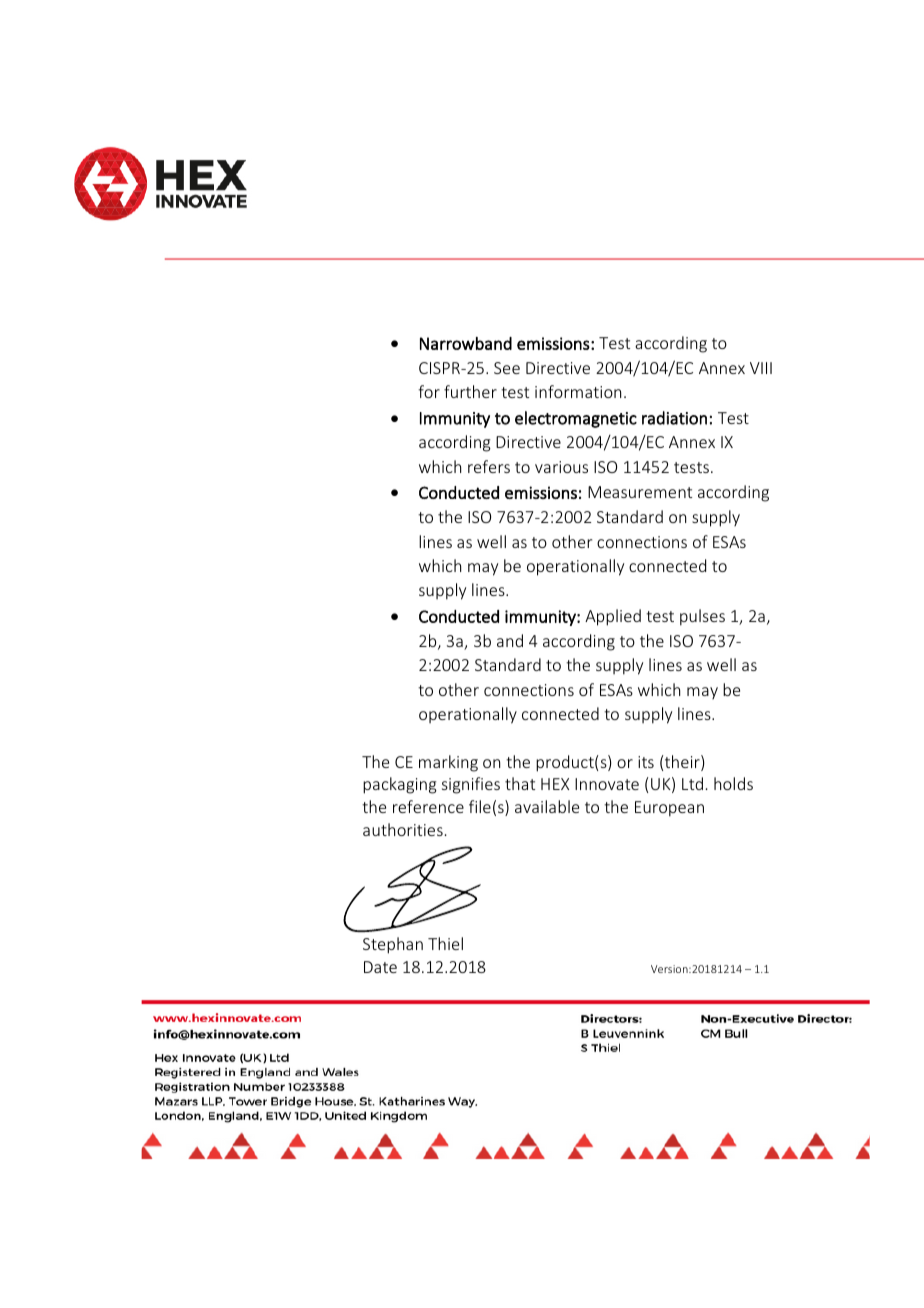  What do you see at coordinates (445, 943) in the page?
I see `Thiel` at bounding box center [445, 943].
